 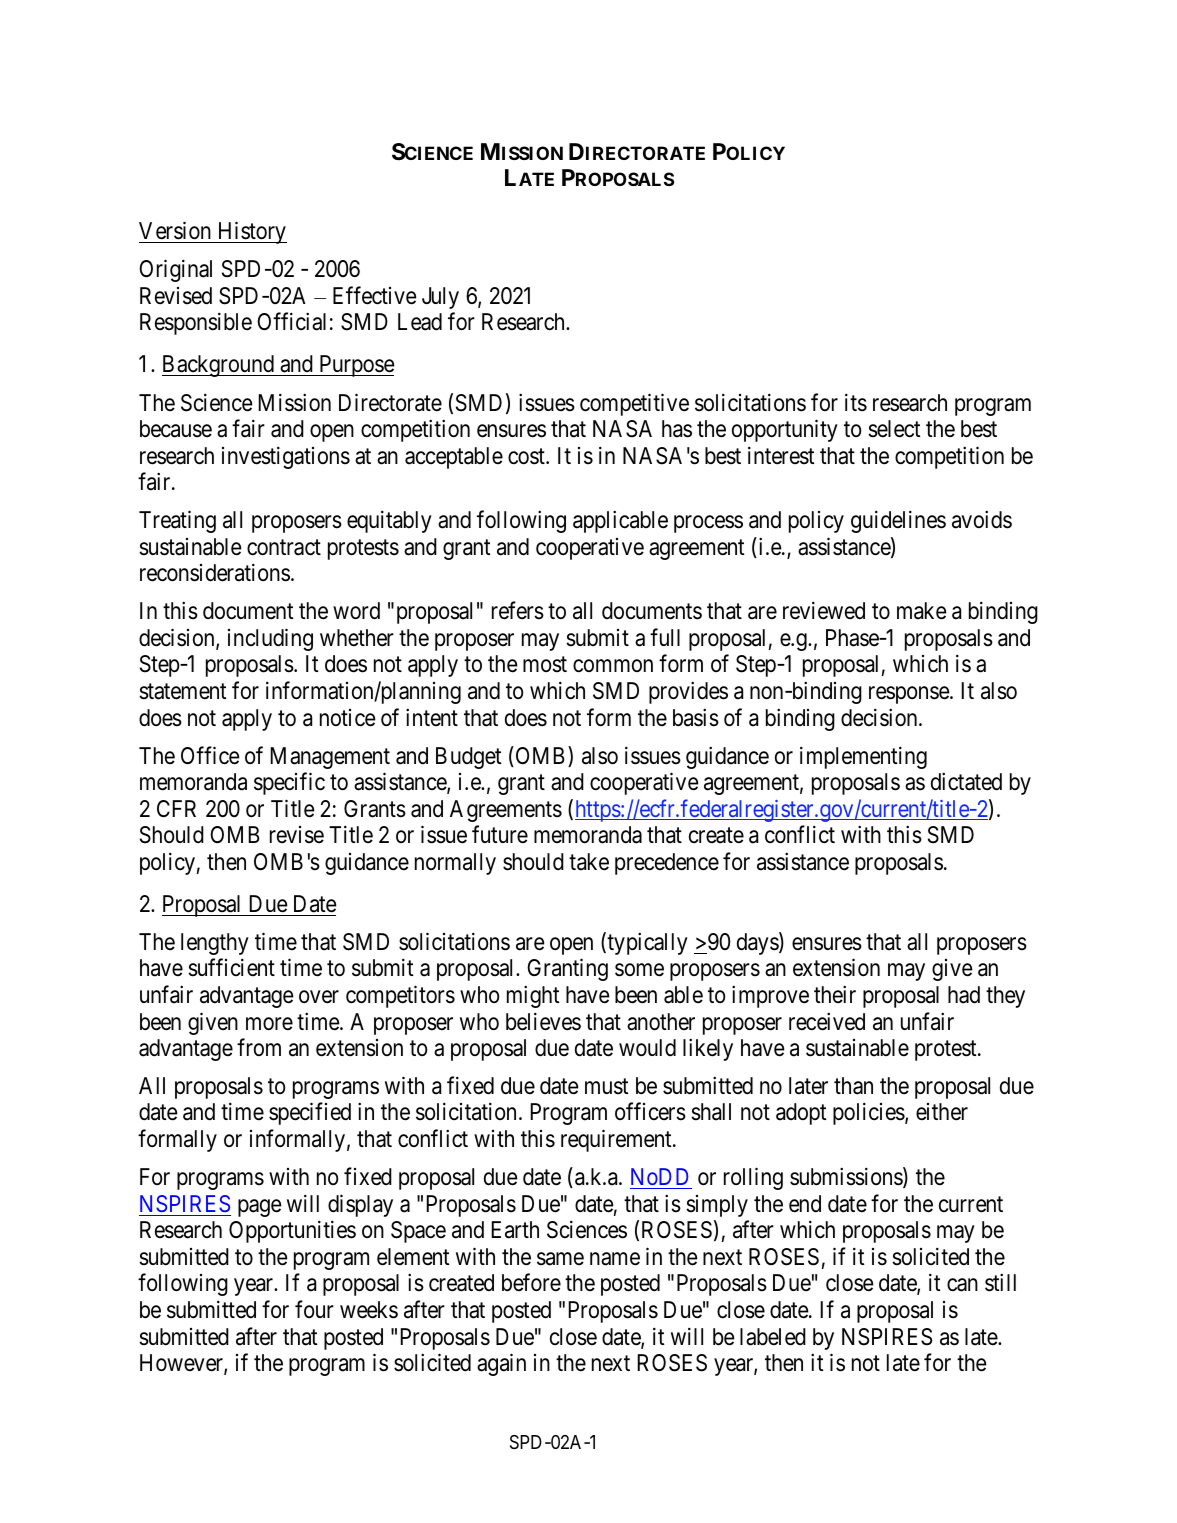 I want to click on some, so click(x=639, y=970).
